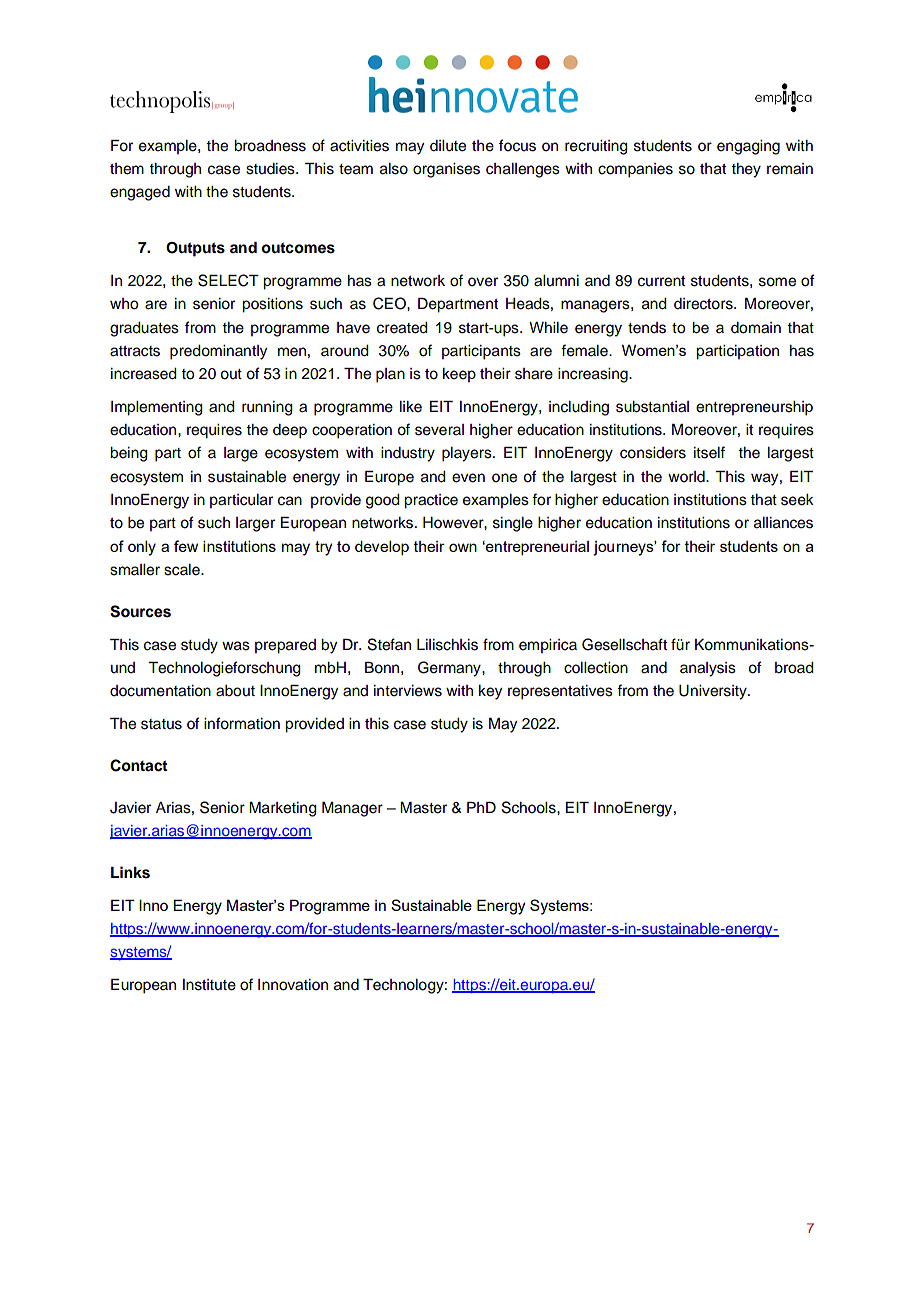 This image has height=1308, width=924. Describe the element at coordinates (709, 452) in the image. I see `itself` at that location.
